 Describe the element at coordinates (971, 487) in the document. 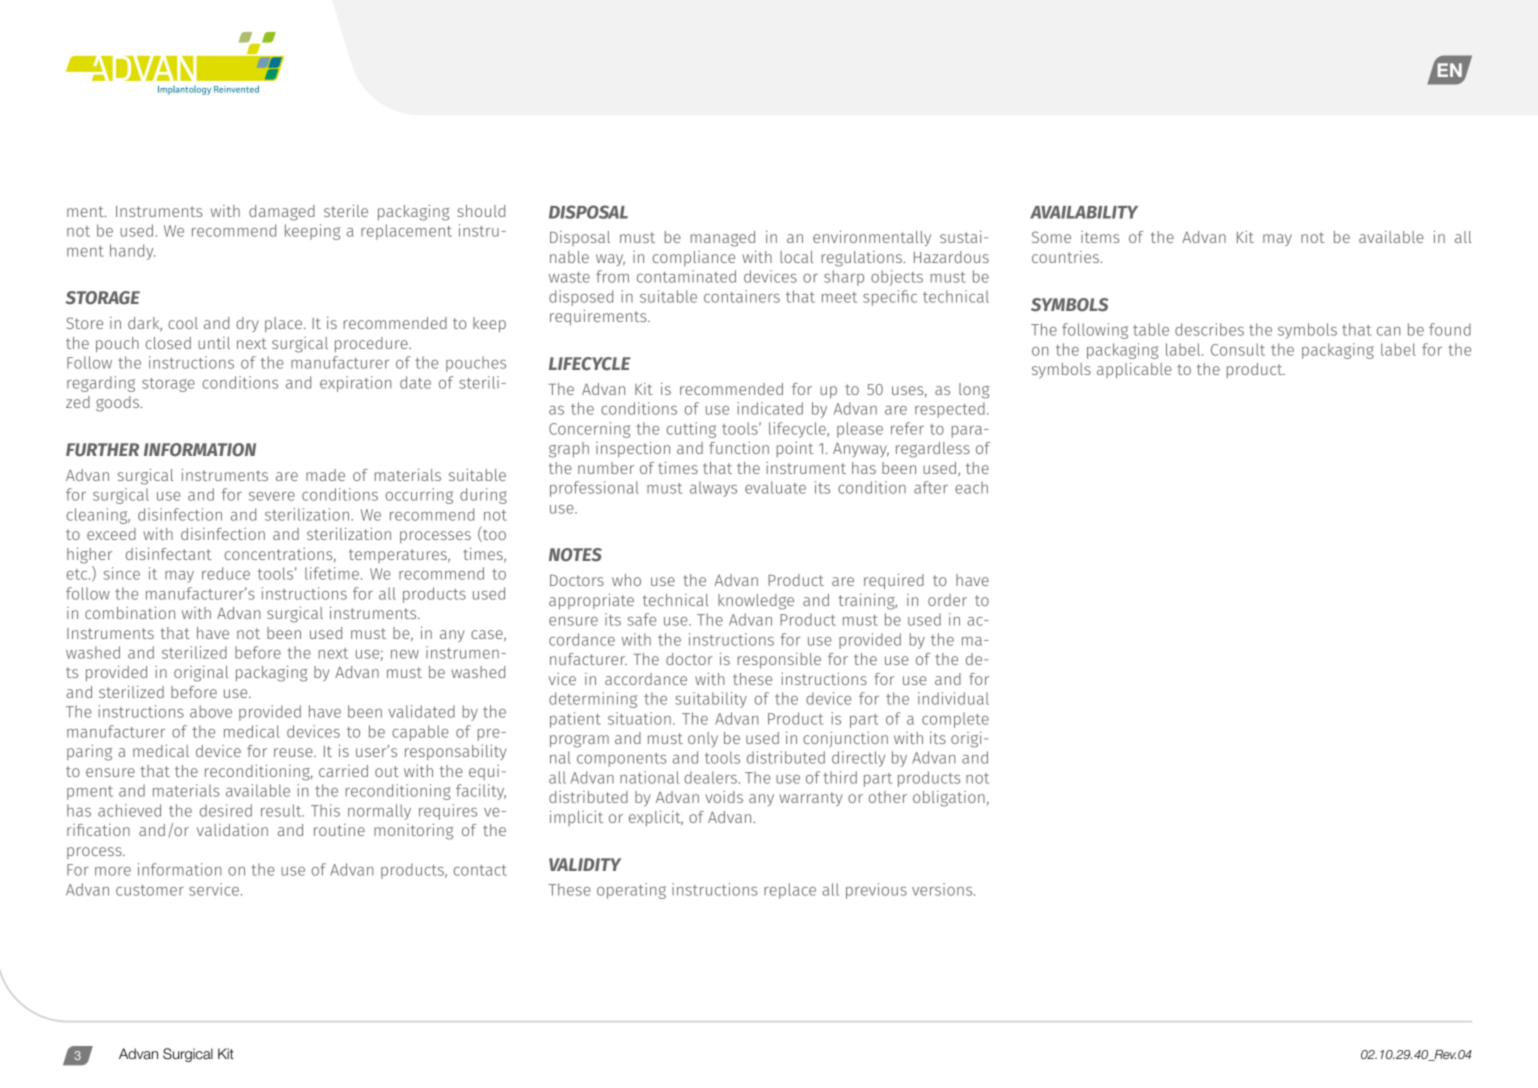

I see `each` at that location.
